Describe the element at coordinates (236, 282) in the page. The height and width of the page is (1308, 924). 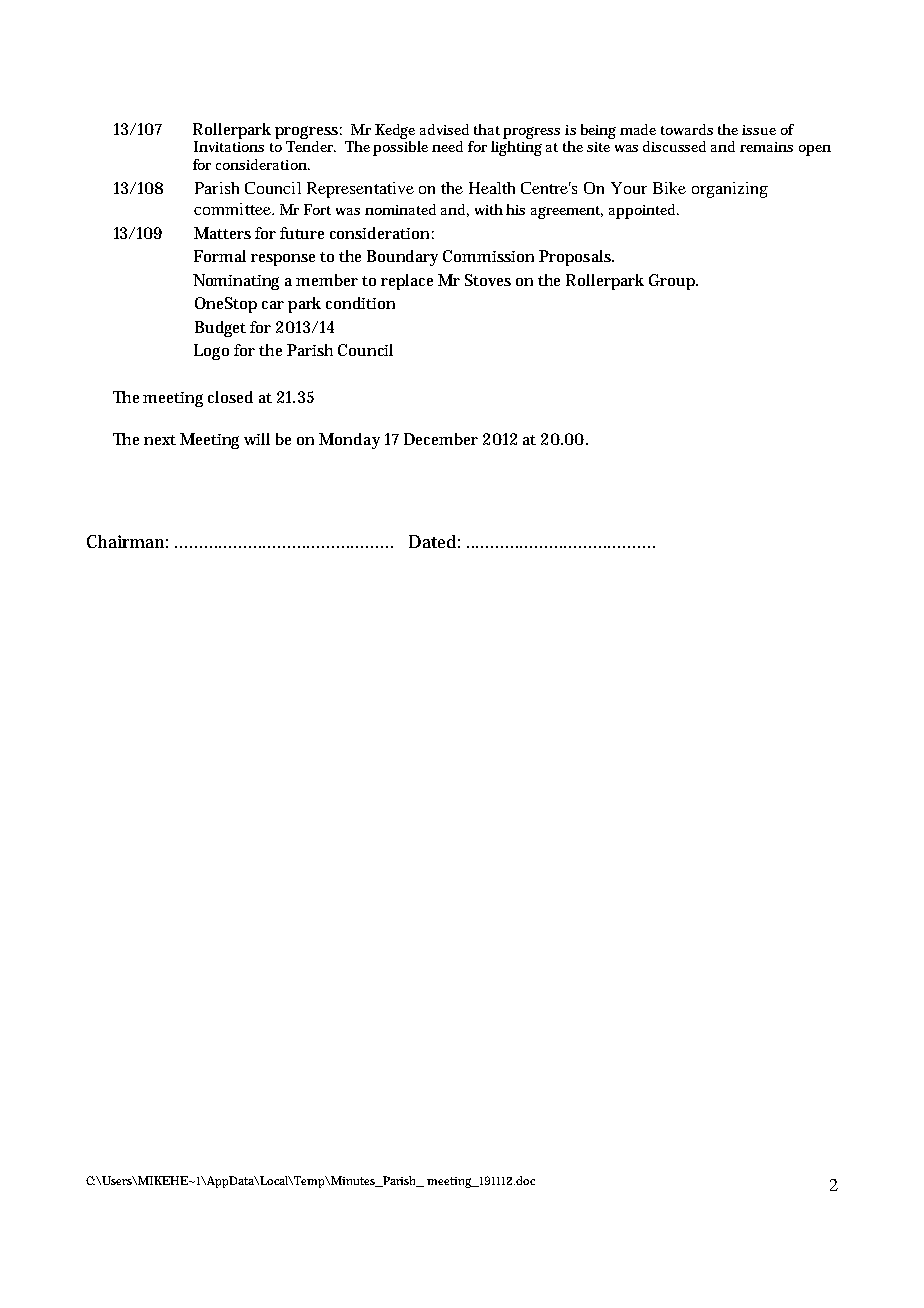
I see `Nominating` at that location.
